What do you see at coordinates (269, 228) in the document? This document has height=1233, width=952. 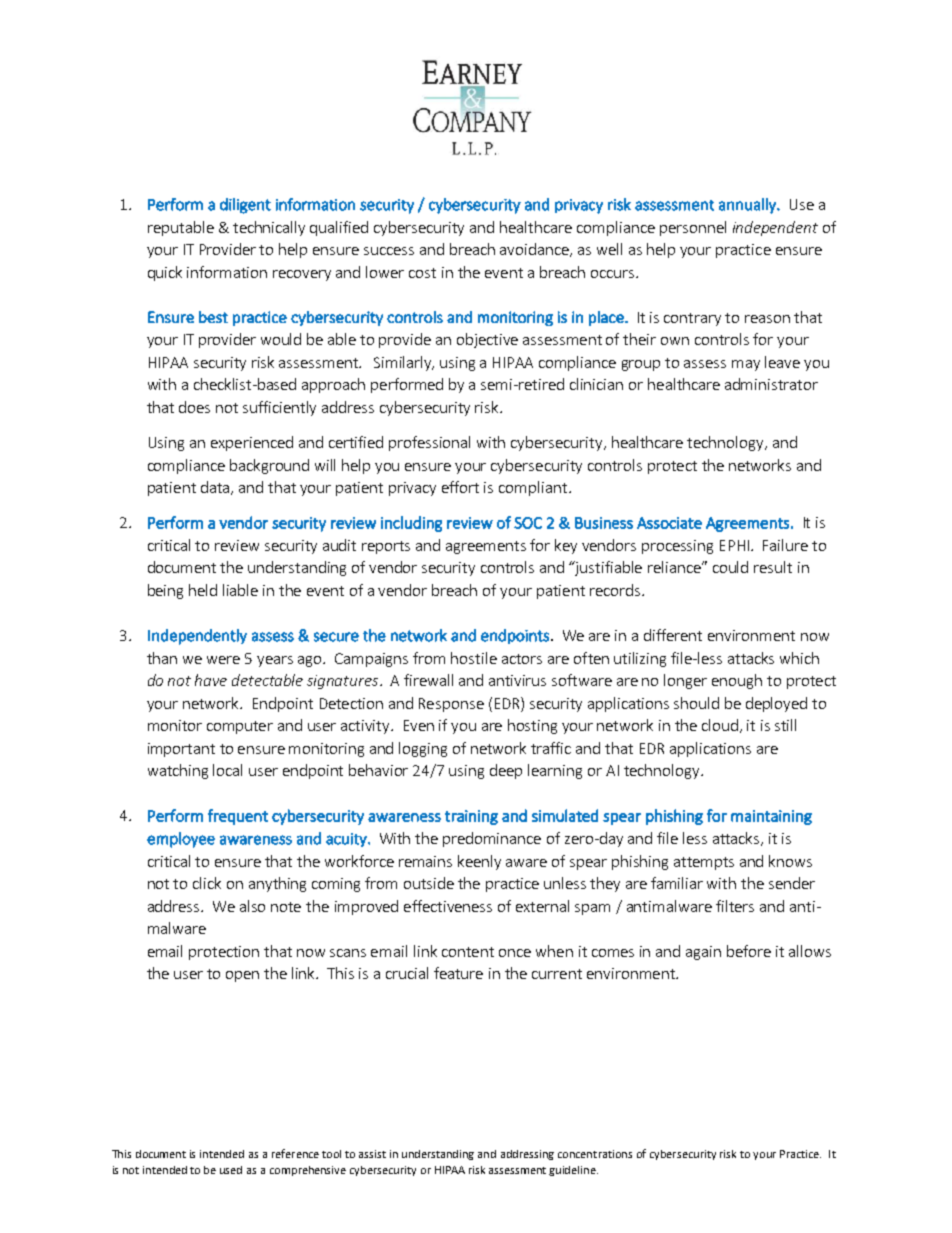 I see `technically` at bounding box center [269, 228].
